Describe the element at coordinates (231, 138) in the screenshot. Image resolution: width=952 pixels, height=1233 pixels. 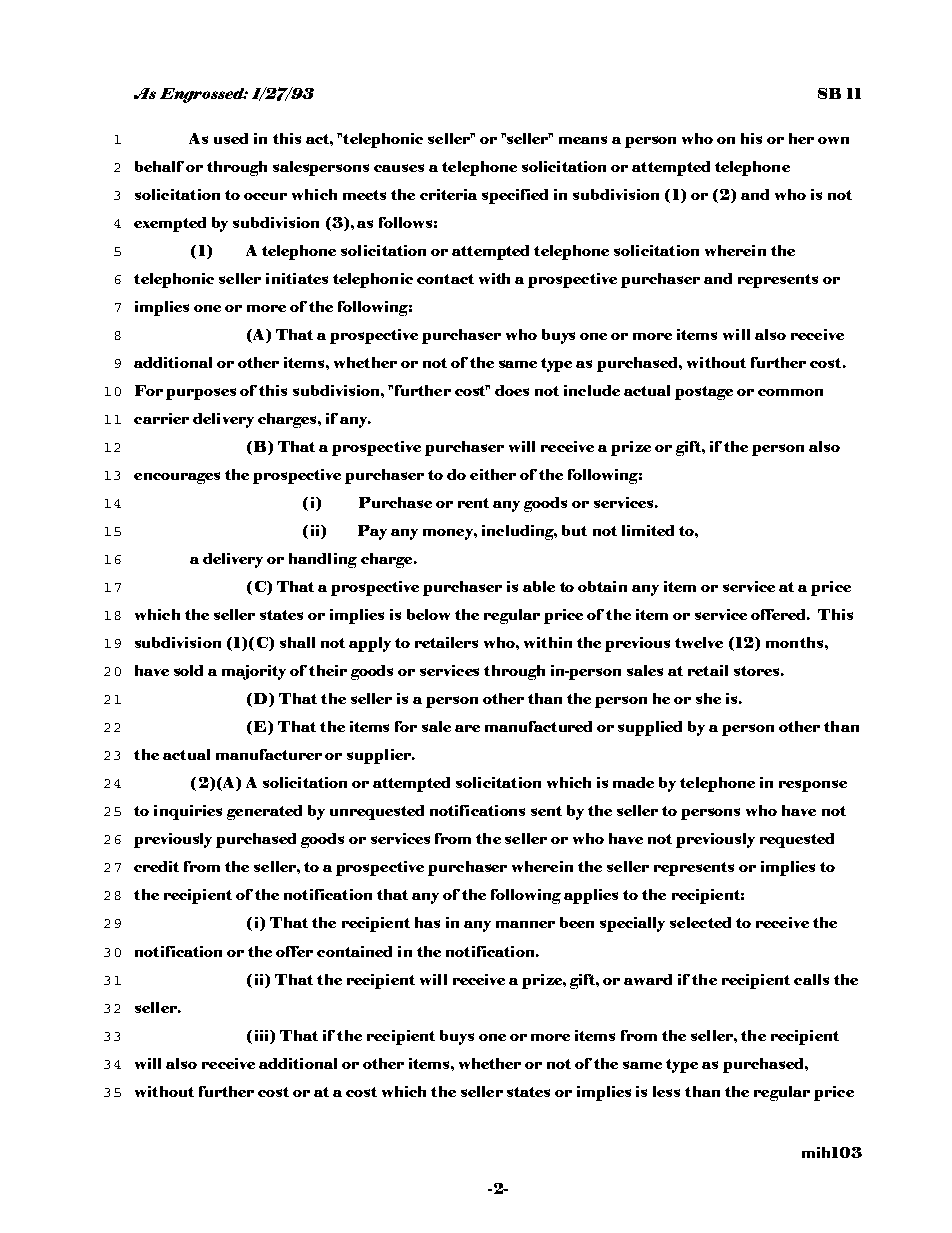
I see `used` at that location.
